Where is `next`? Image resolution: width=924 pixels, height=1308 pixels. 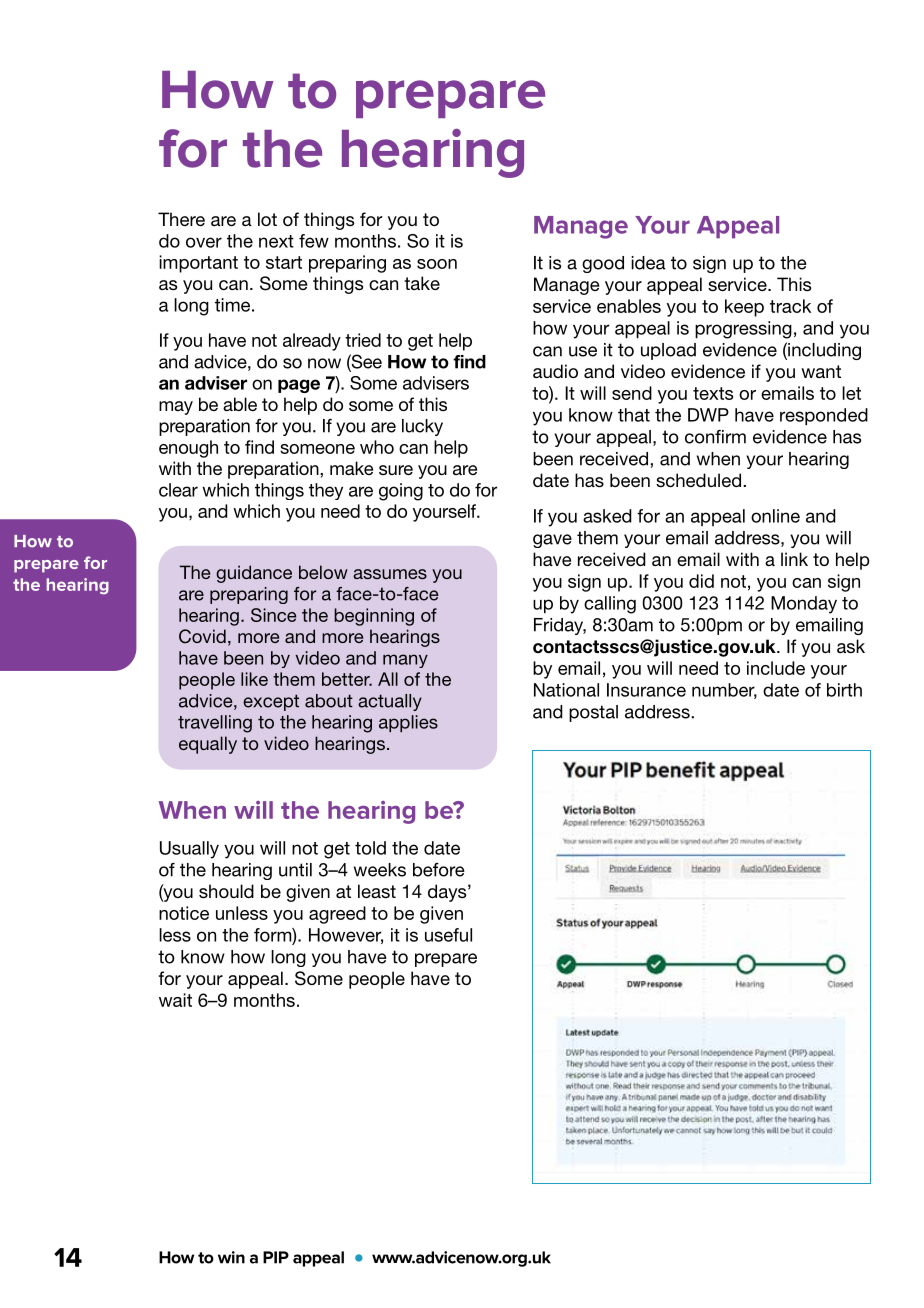
next is located at coordinates (276, 241).
